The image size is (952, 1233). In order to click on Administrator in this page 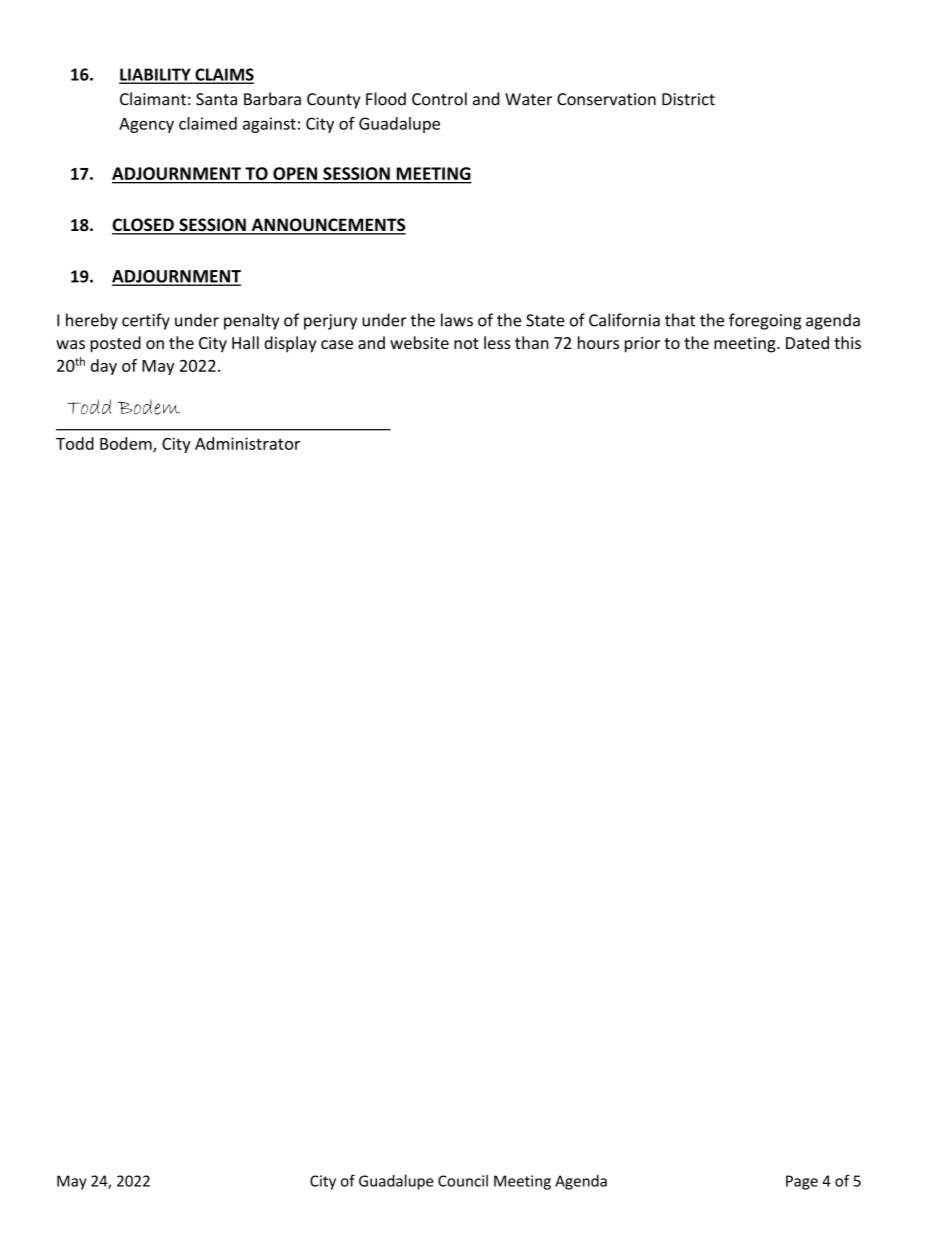, I will do `click(247, 443)`.
